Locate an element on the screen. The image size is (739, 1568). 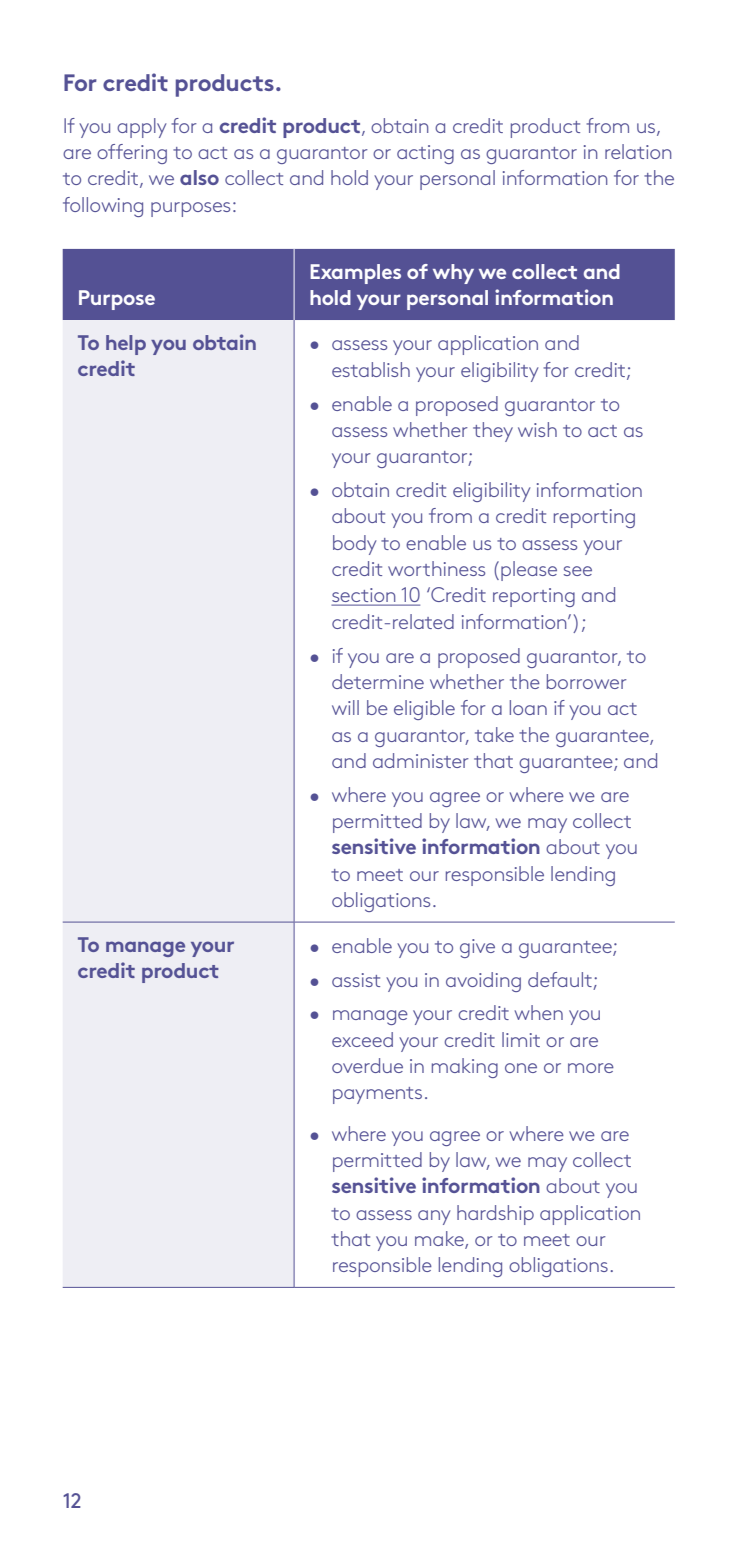
make is located at coordinates (440, 1240).
